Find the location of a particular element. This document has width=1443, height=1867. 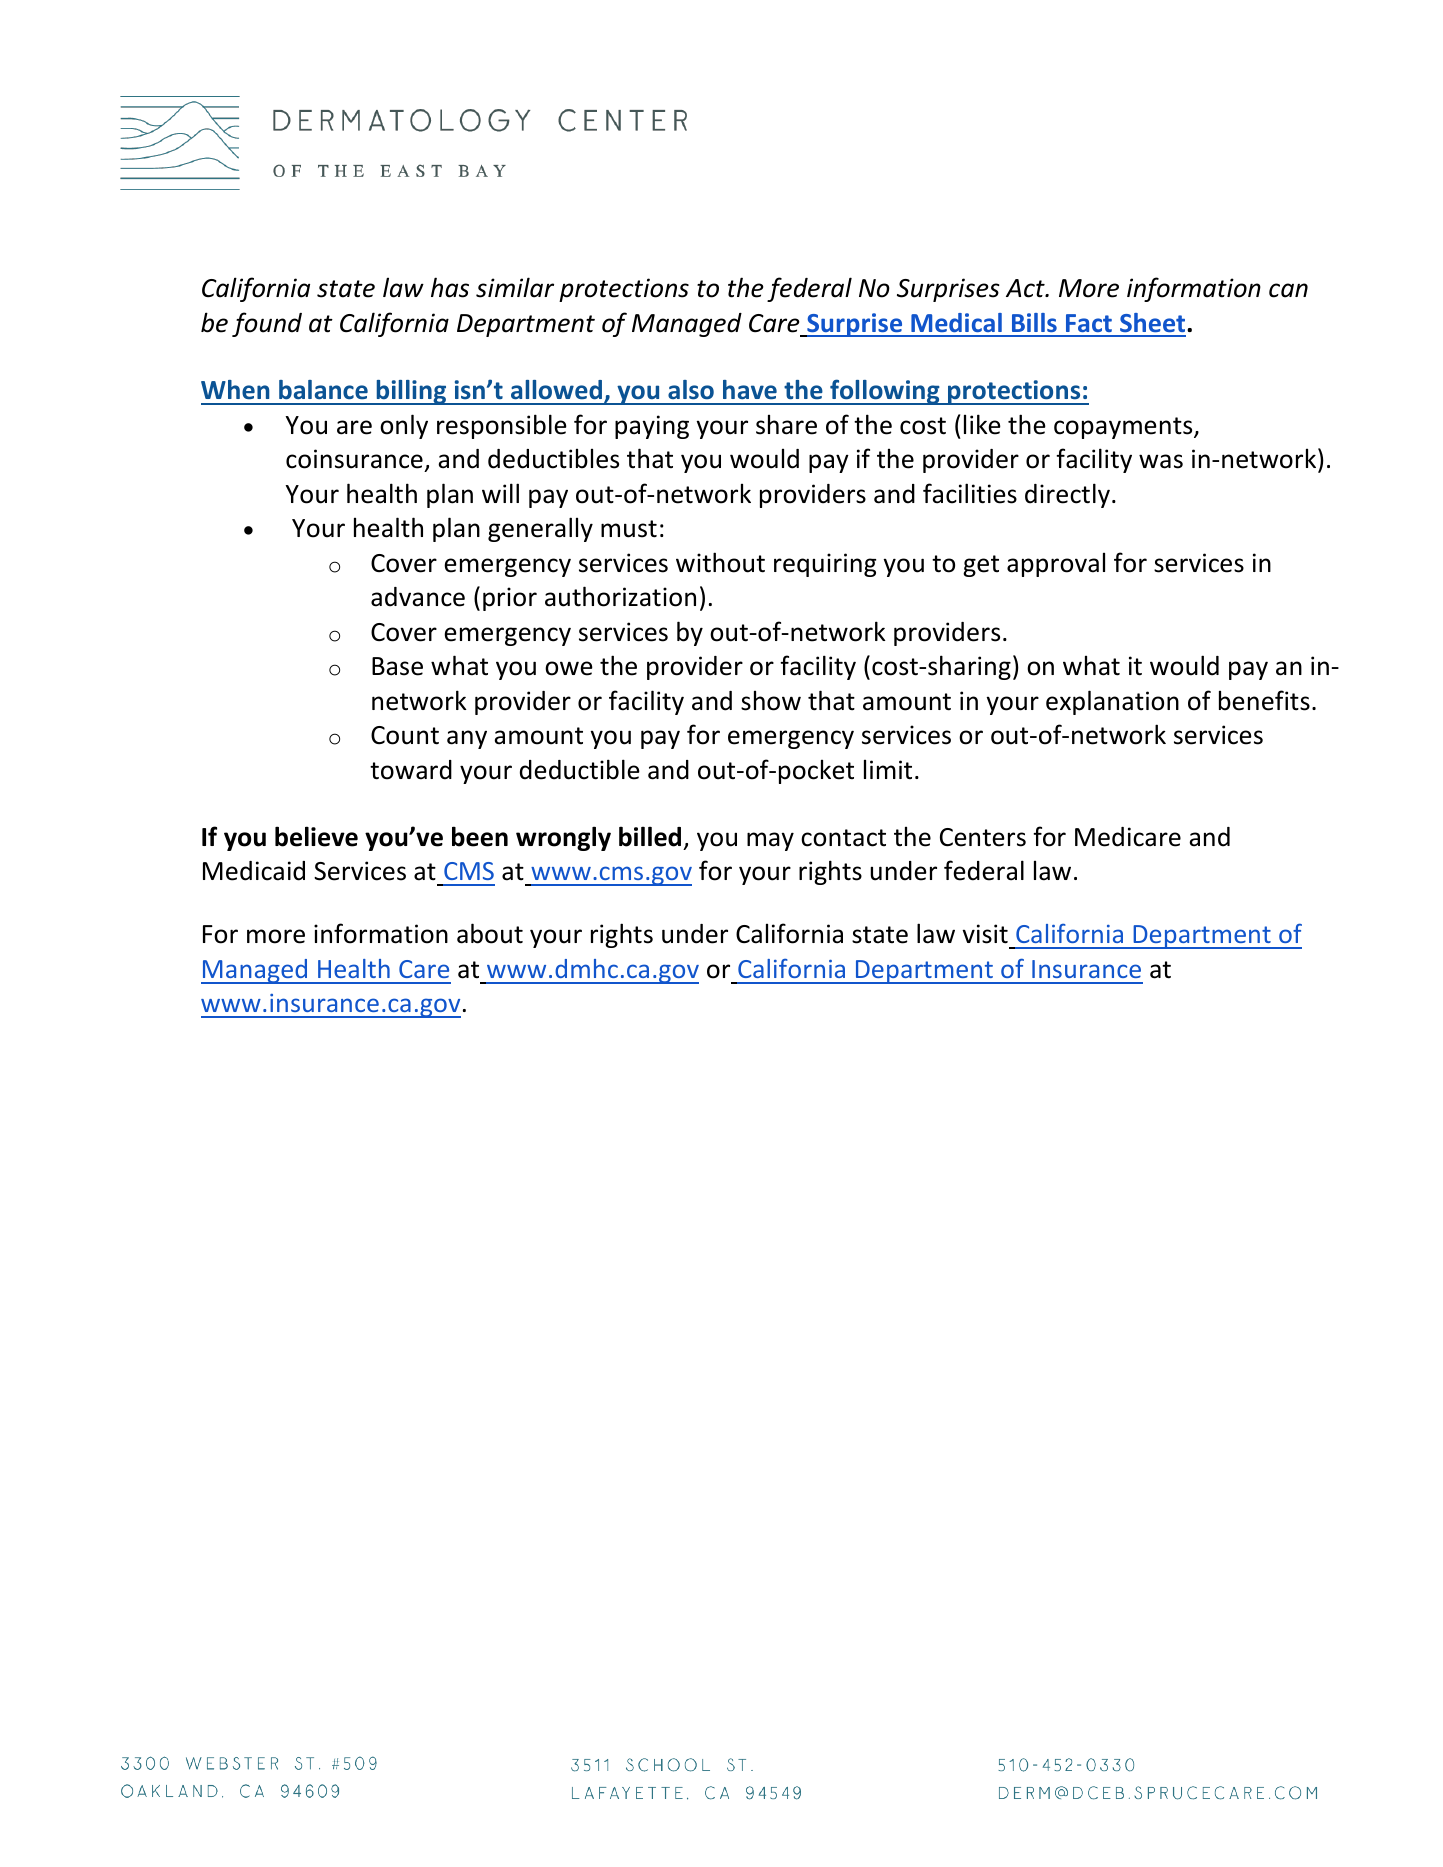

show is located at coordinates (771, 701).
